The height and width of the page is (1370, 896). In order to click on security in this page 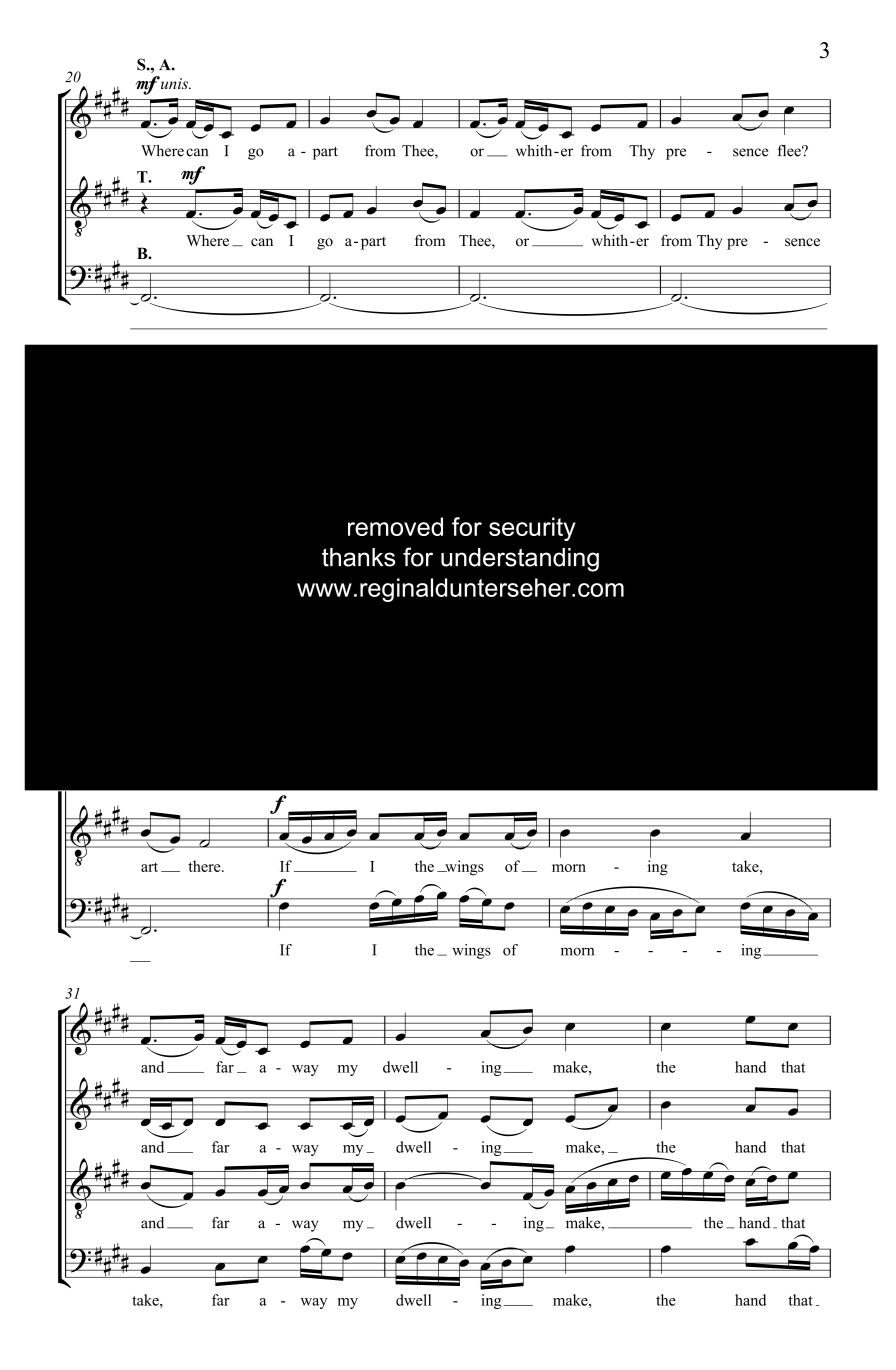, I will do `click(532, 529)`.
